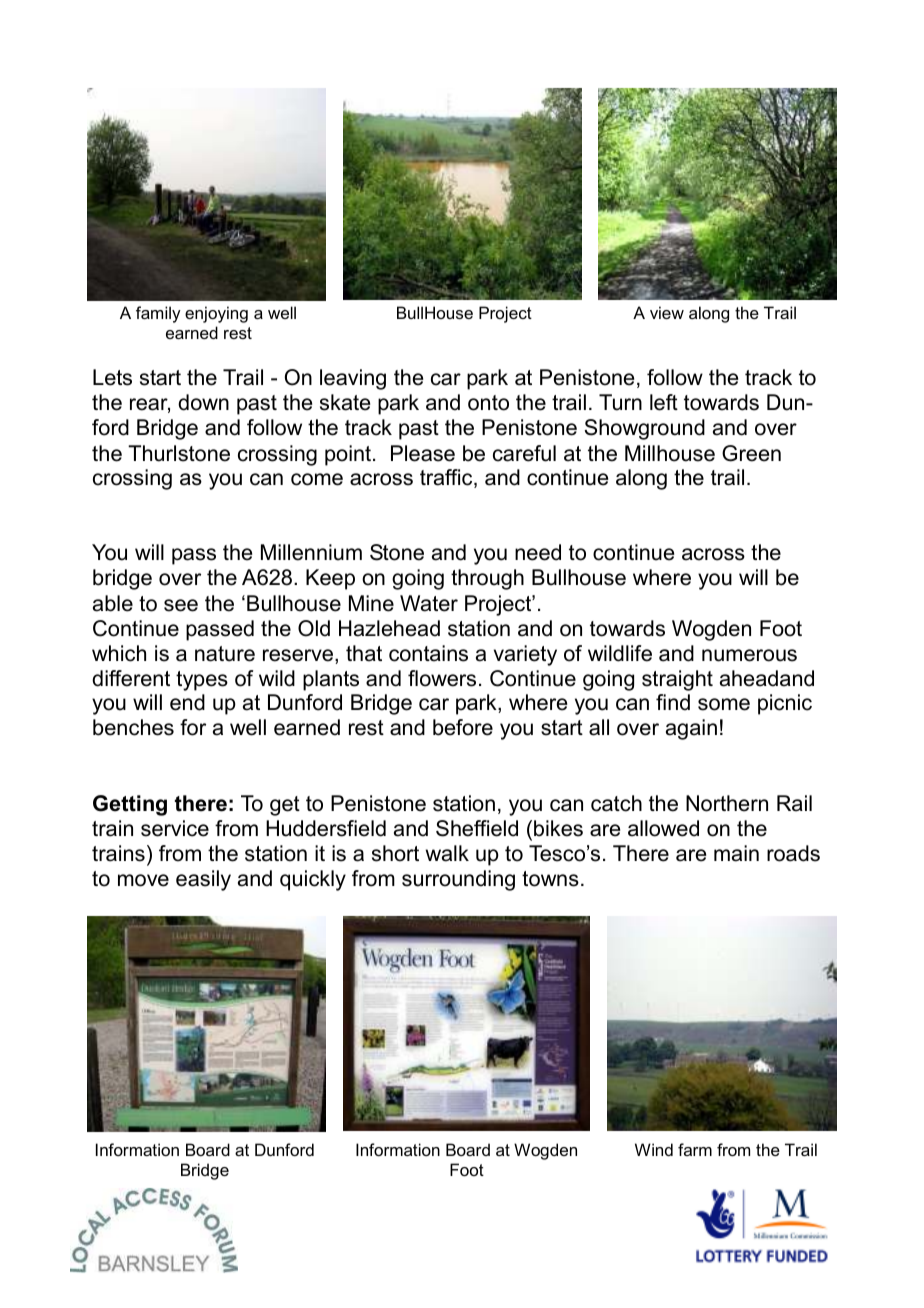 Image resolution: width=924 pixels, height=1308 pixels. I want to click on contains, so click(428, 653).
